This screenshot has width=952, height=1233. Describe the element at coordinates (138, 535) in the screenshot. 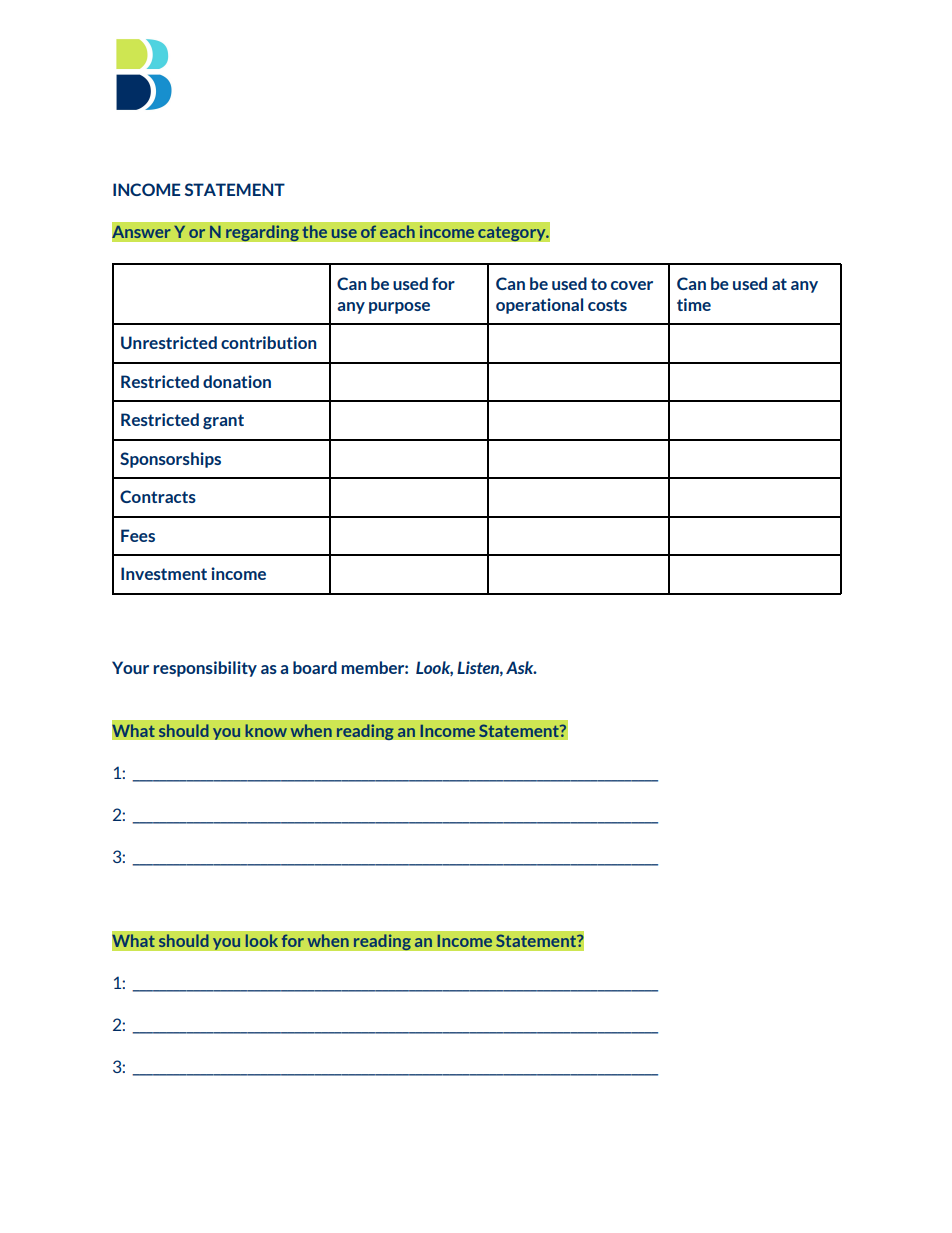

I see `Fees` at that location.
